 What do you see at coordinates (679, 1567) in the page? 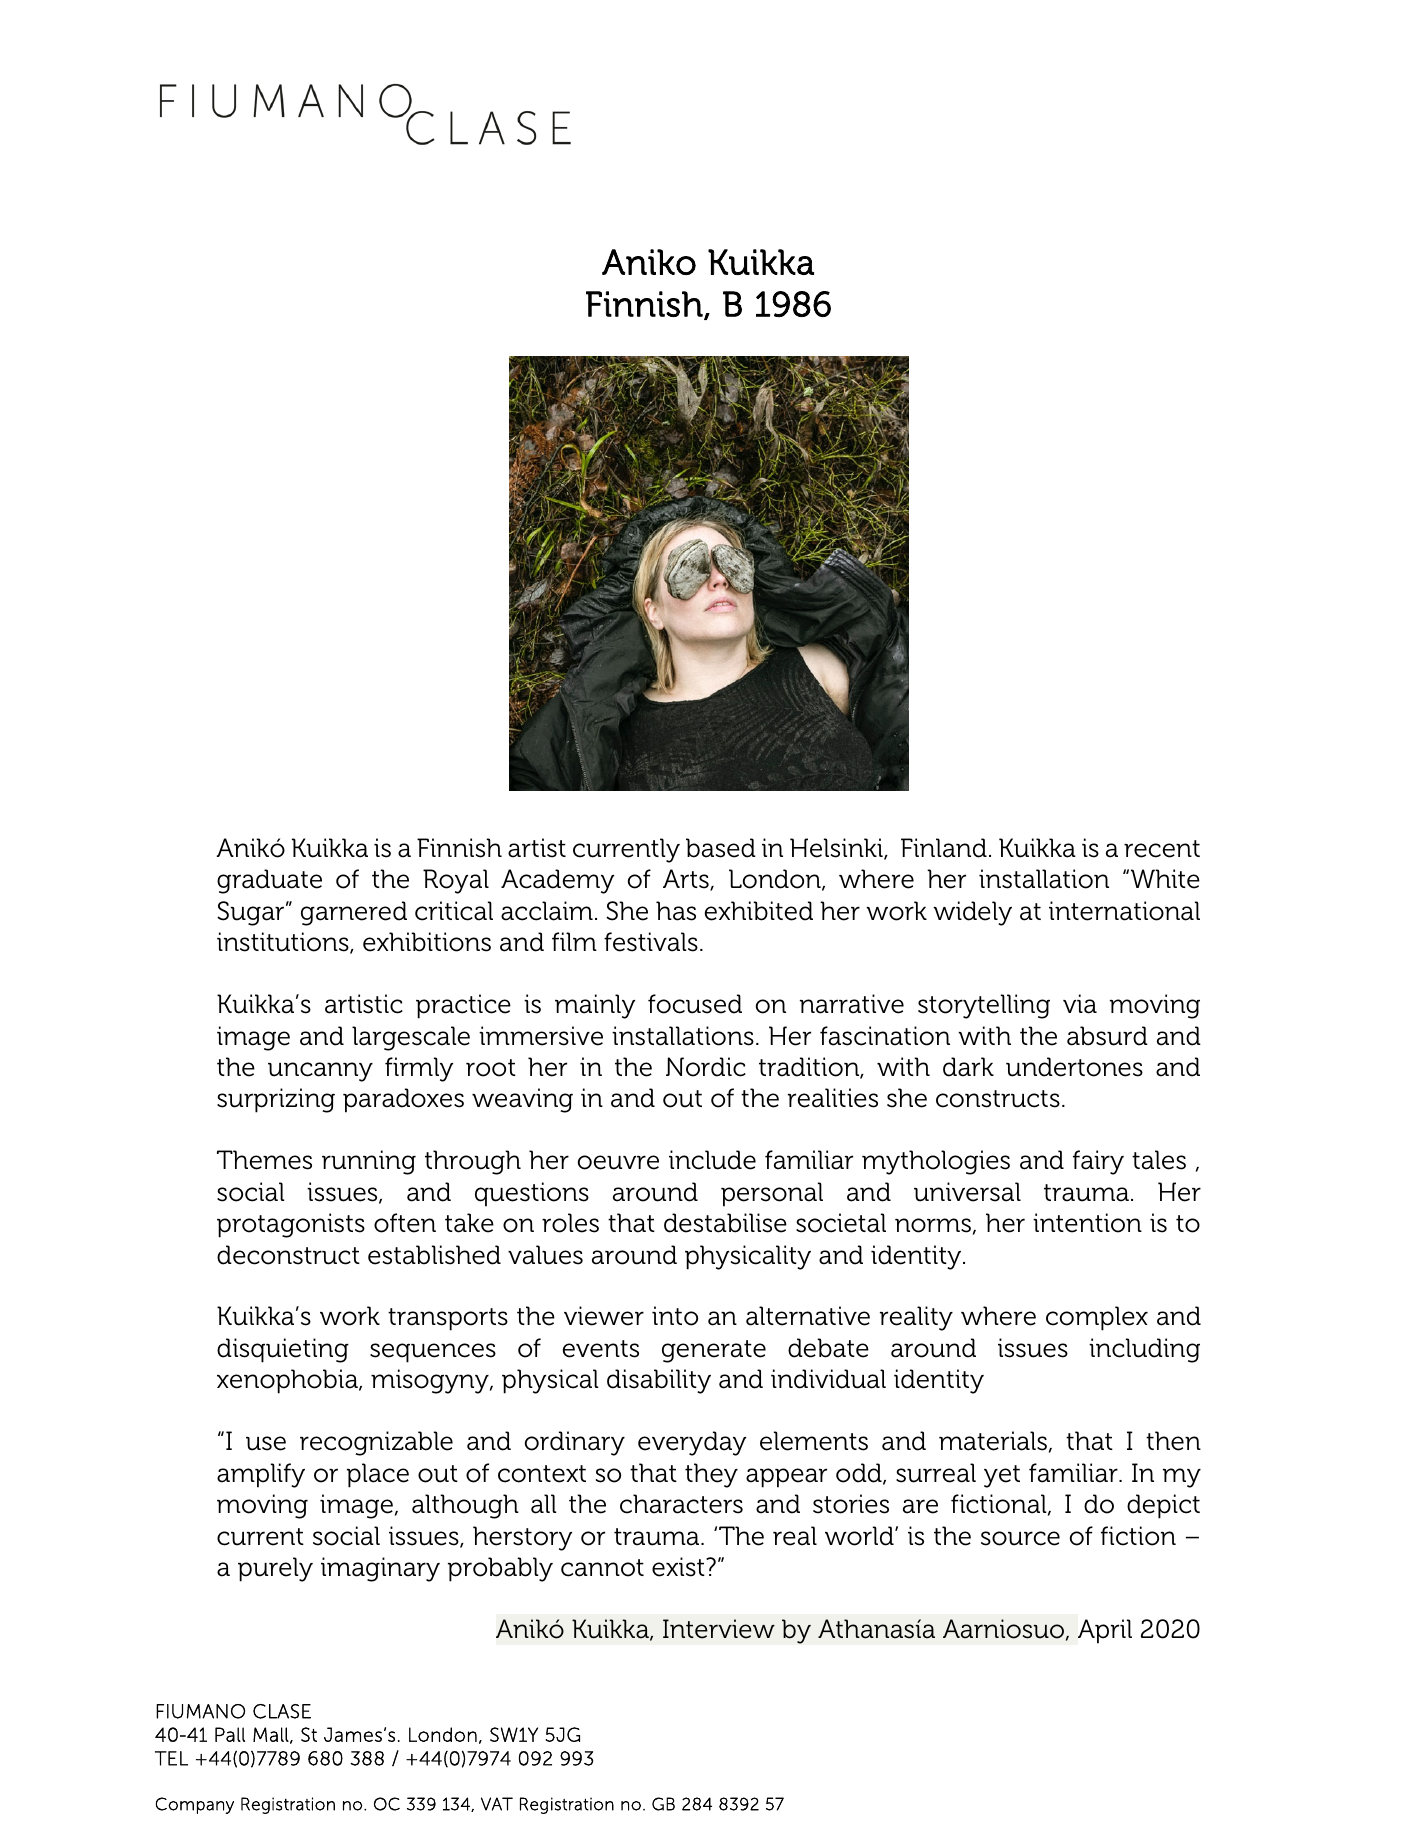
I see `exist` at bounding box center [679, 1567].
